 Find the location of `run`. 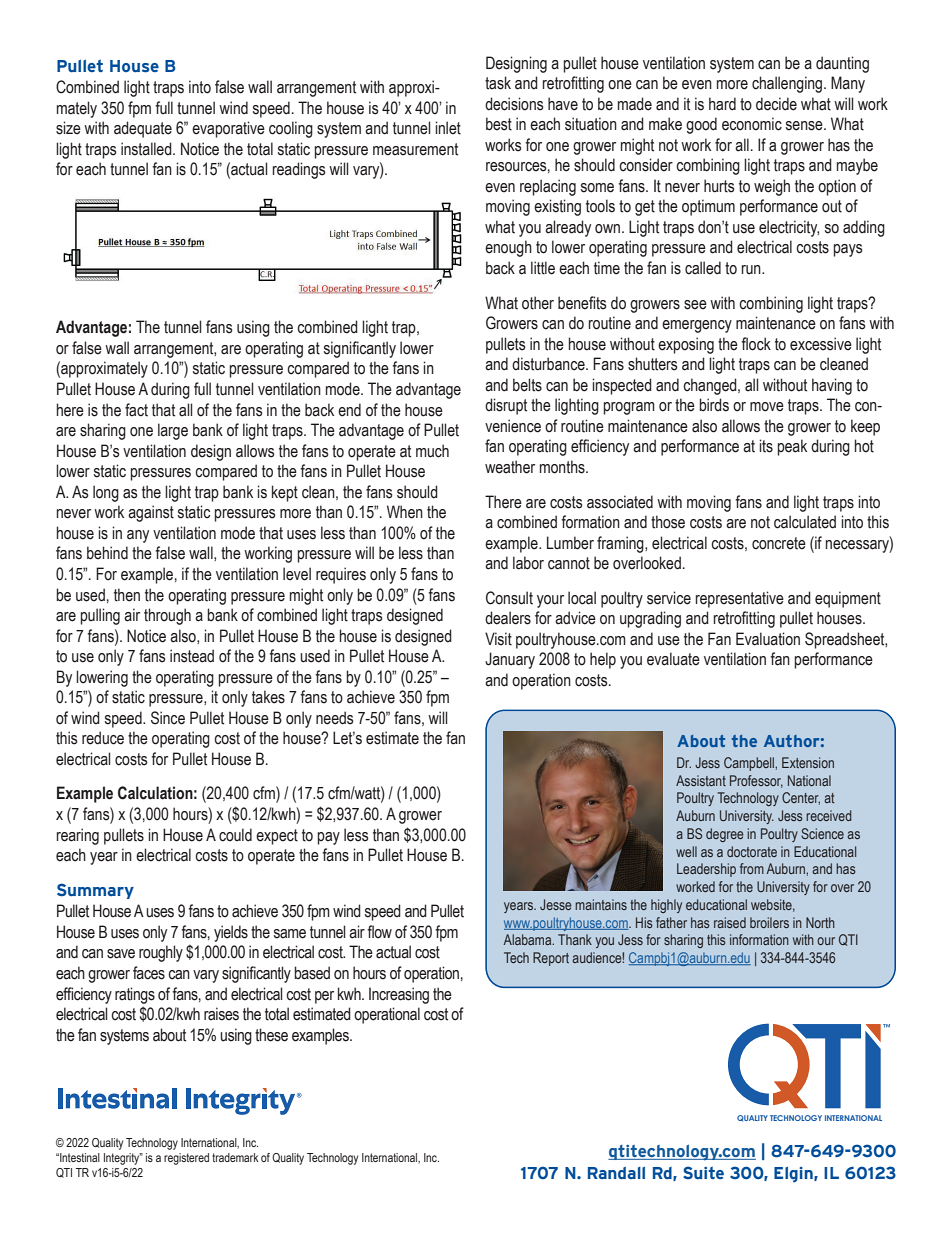

run is located at coordinates (752, 269).
